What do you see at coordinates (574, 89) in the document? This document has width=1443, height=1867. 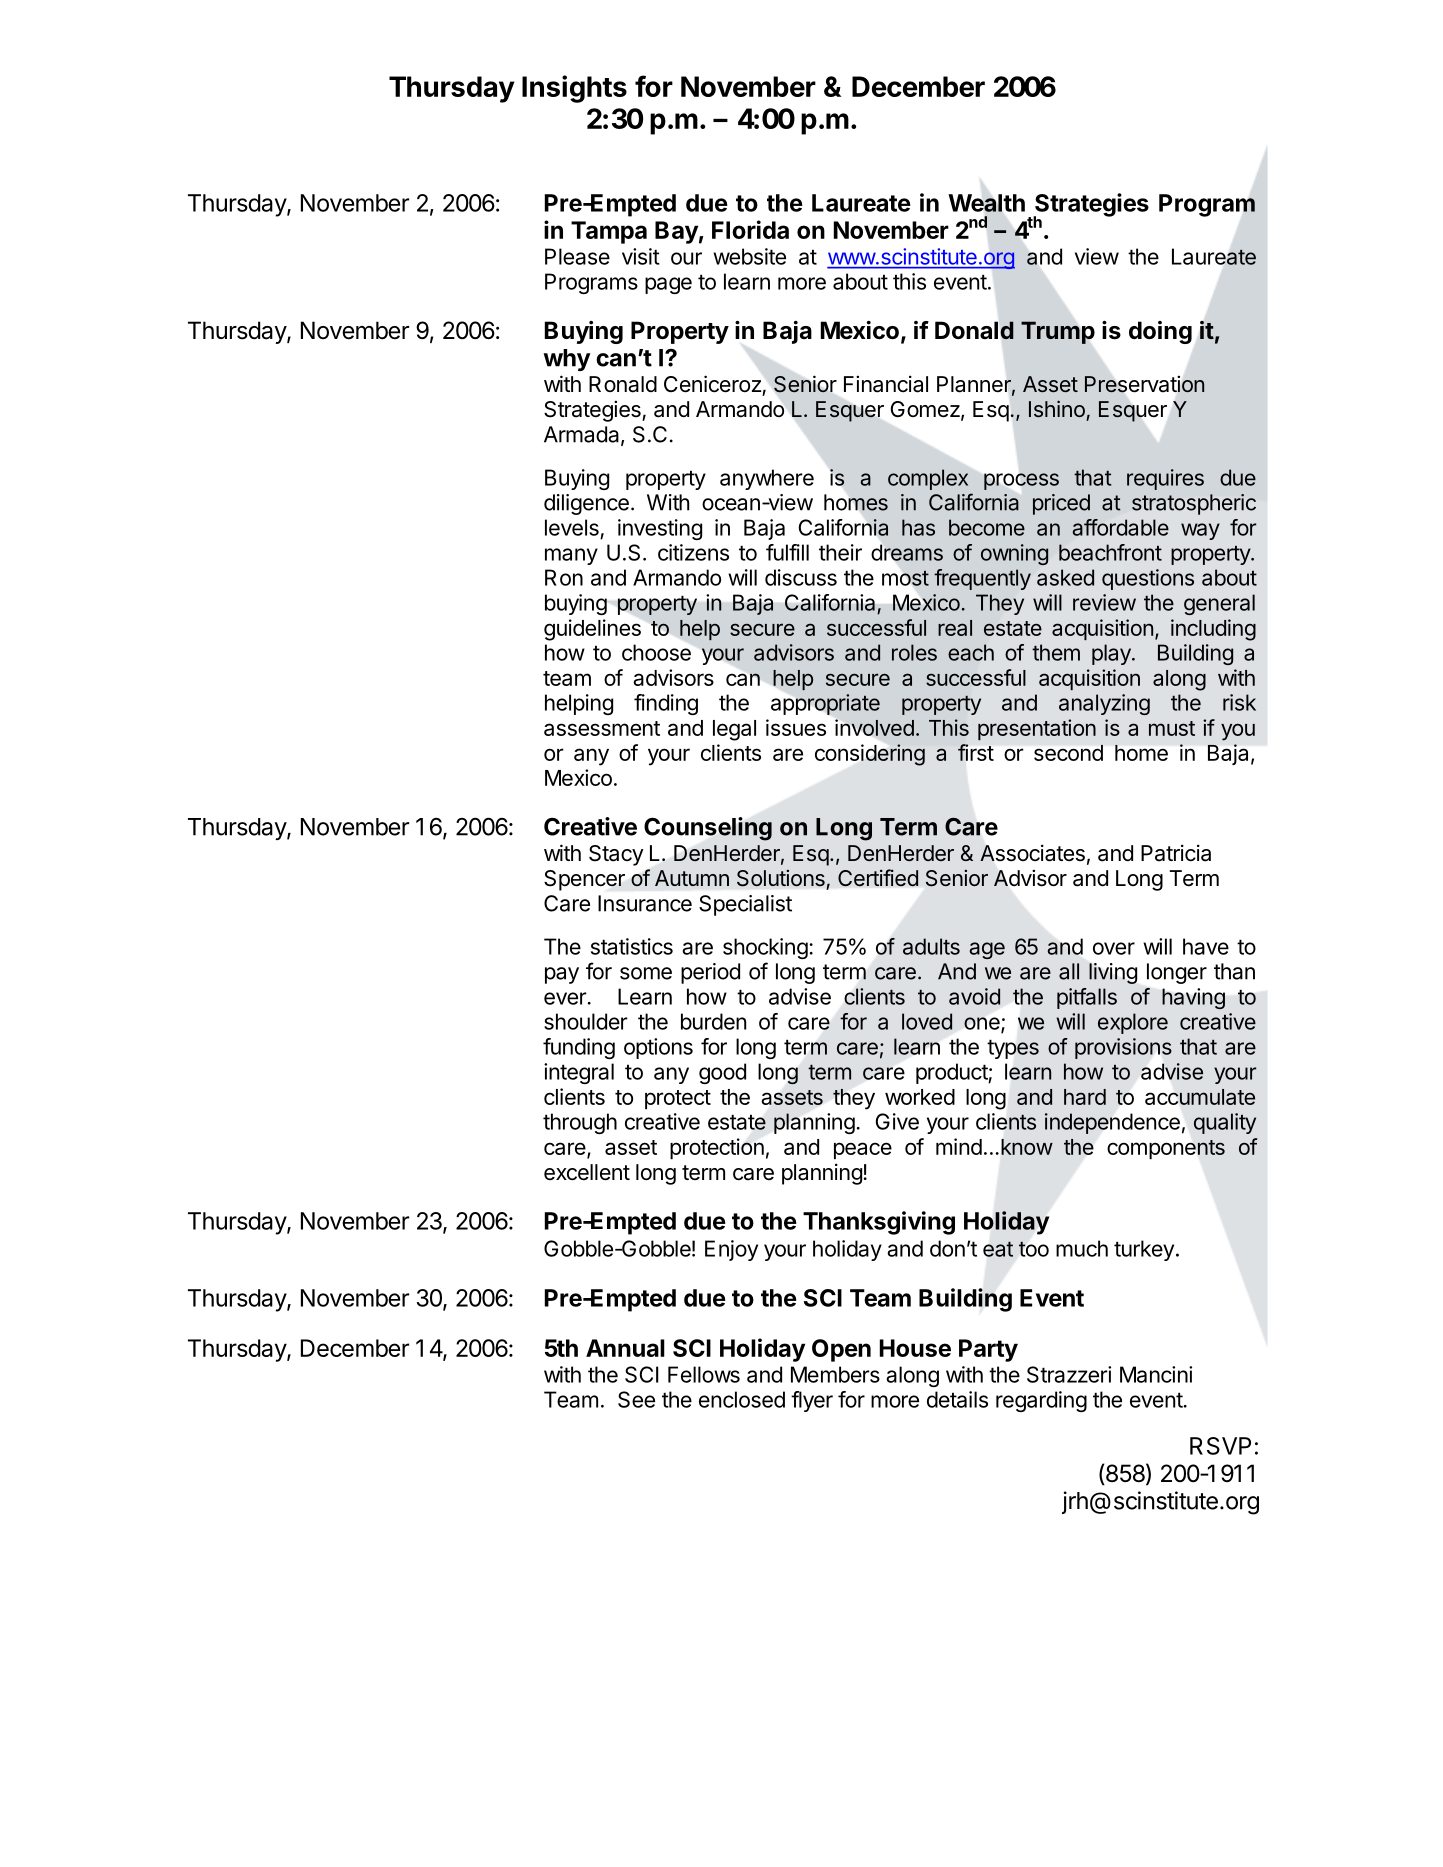 I see `Insights` at bounding box center [574, 89].
